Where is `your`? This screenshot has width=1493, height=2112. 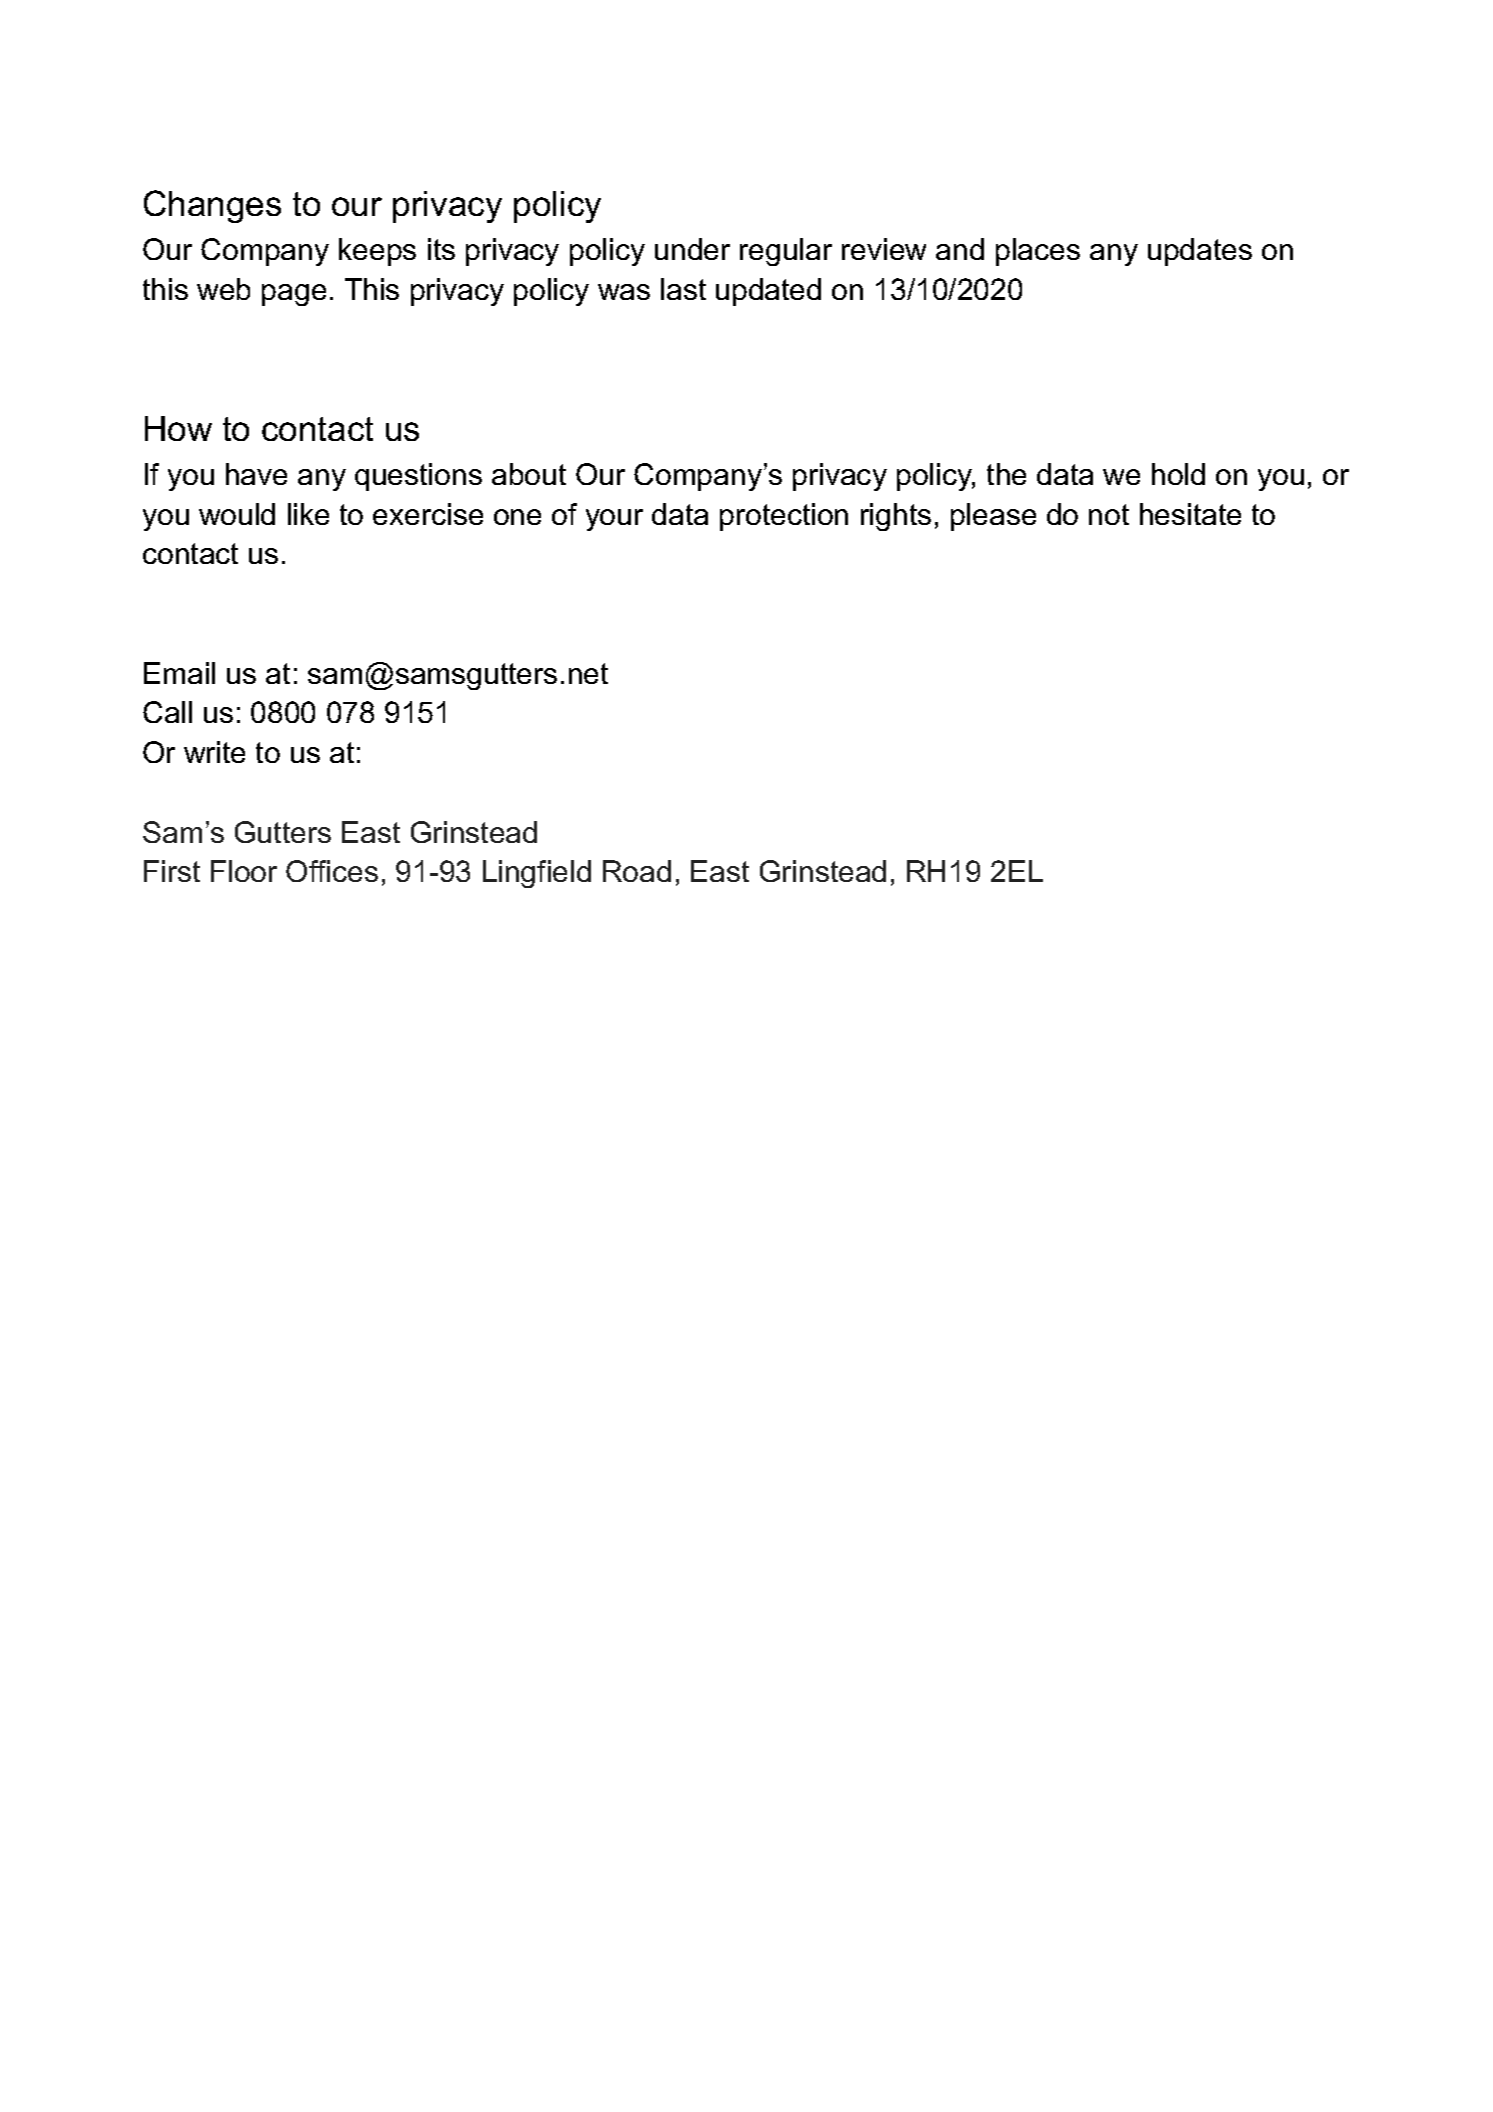
your is located at coordinates (614, 520).
